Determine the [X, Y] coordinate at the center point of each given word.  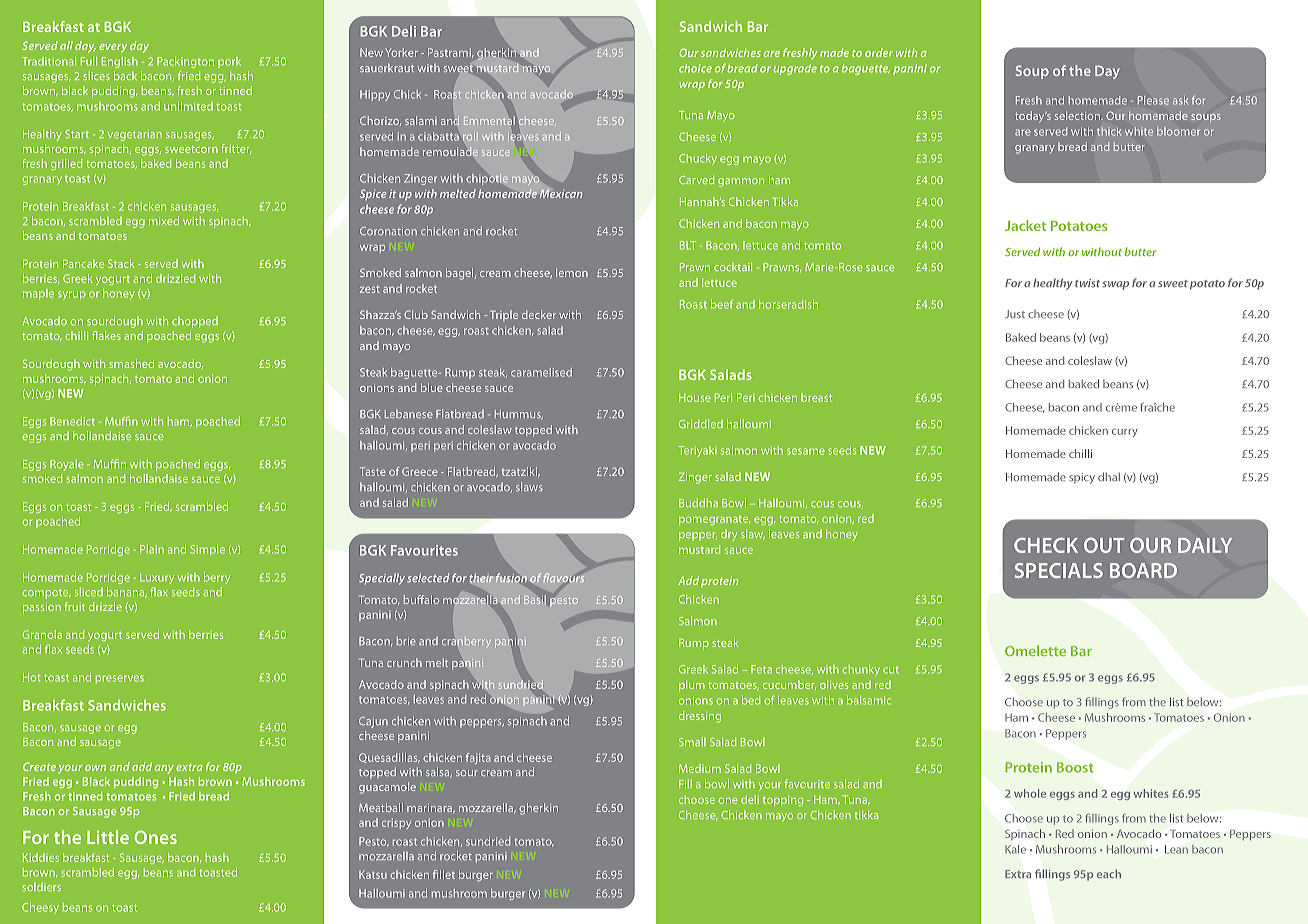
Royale [67, 465]
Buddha [698, 502]
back [125, 75]
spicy [1082, 478]
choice [695, 68]
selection [1078, 115]
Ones [155, 837]
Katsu [373, 874]
